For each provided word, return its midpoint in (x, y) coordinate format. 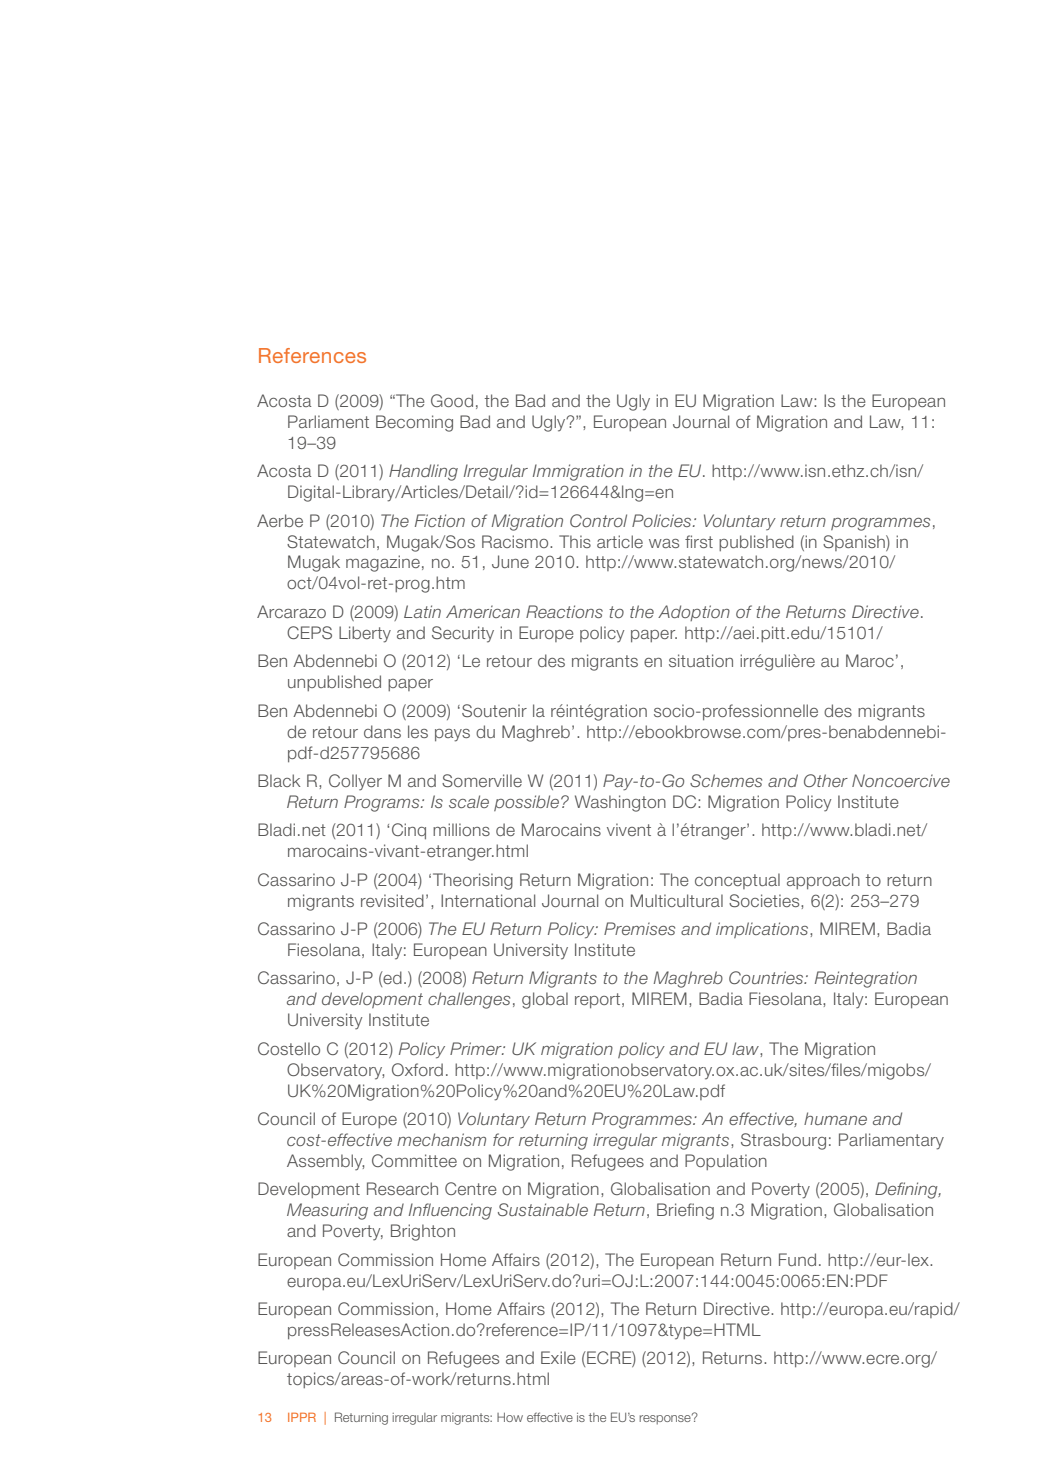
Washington (620, 803)
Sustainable (543, 1209)
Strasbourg (783, 1141)
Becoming (414, 423)
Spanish (855, 543)
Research (402, 1188)
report (599, 1000)
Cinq (409, 831)
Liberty (365, 634)
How (510, 1417)
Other (826, 780)
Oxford (417, 1069)
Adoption (694, 613)
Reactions (564, 611)
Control (598, 520)
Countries (767, 977)
